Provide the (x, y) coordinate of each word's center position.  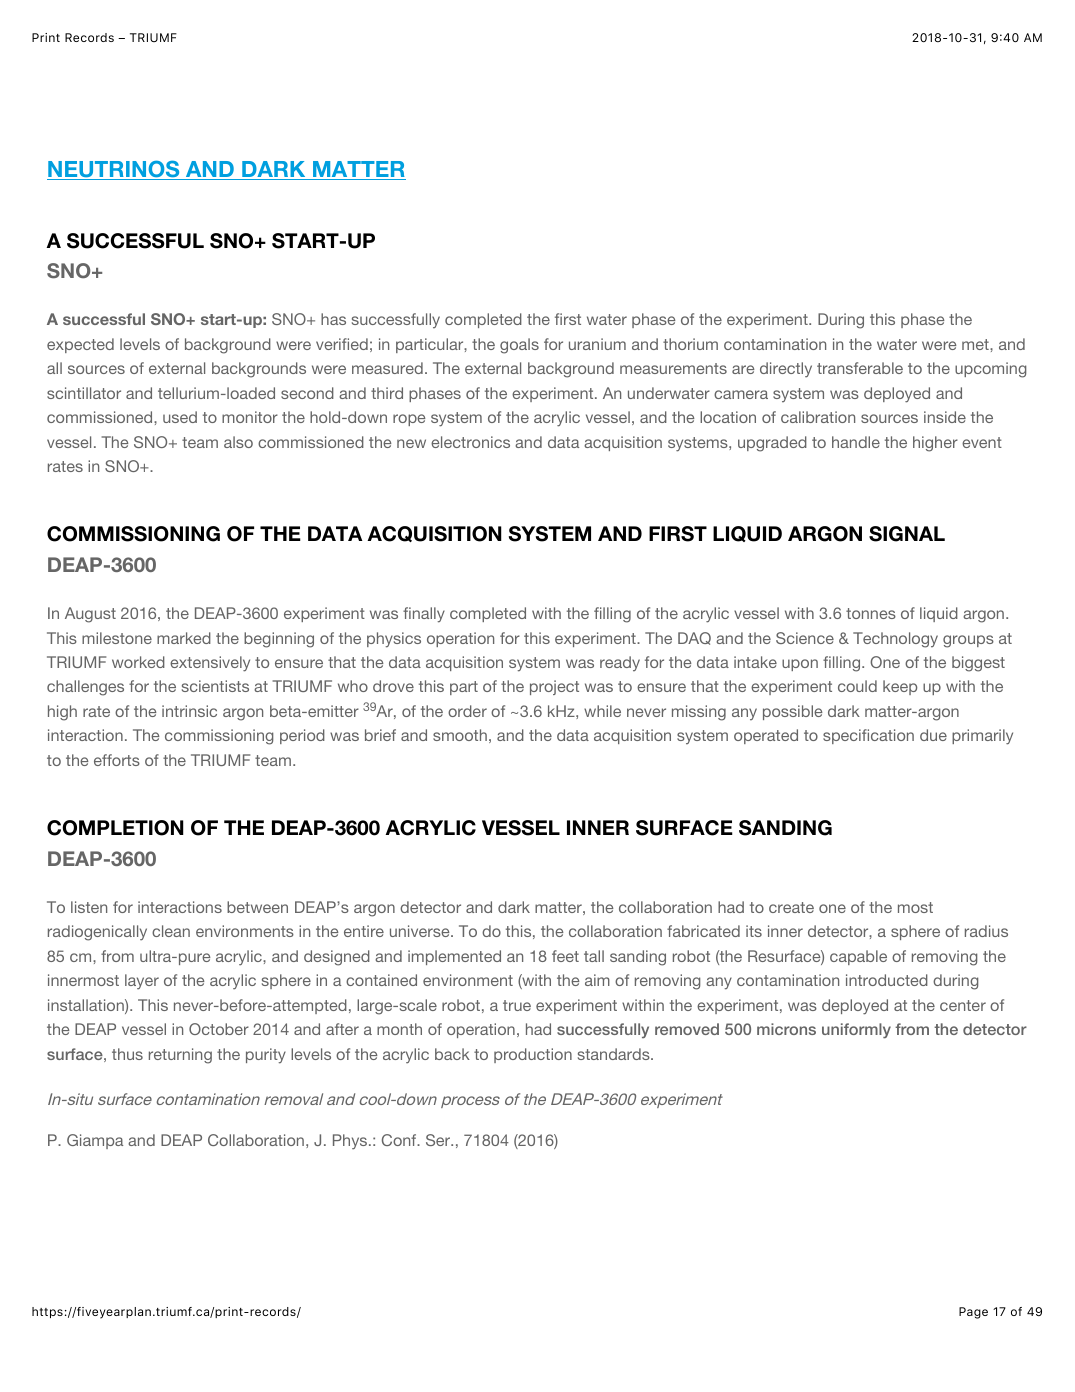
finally (424, 615)
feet (565, 956)
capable (858, 957)
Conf (400, 1140)
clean (171, 931)
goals (519, 346)
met (976, 344)
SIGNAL (907, 534)
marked (184, 638)
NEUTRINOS (114, 170)
